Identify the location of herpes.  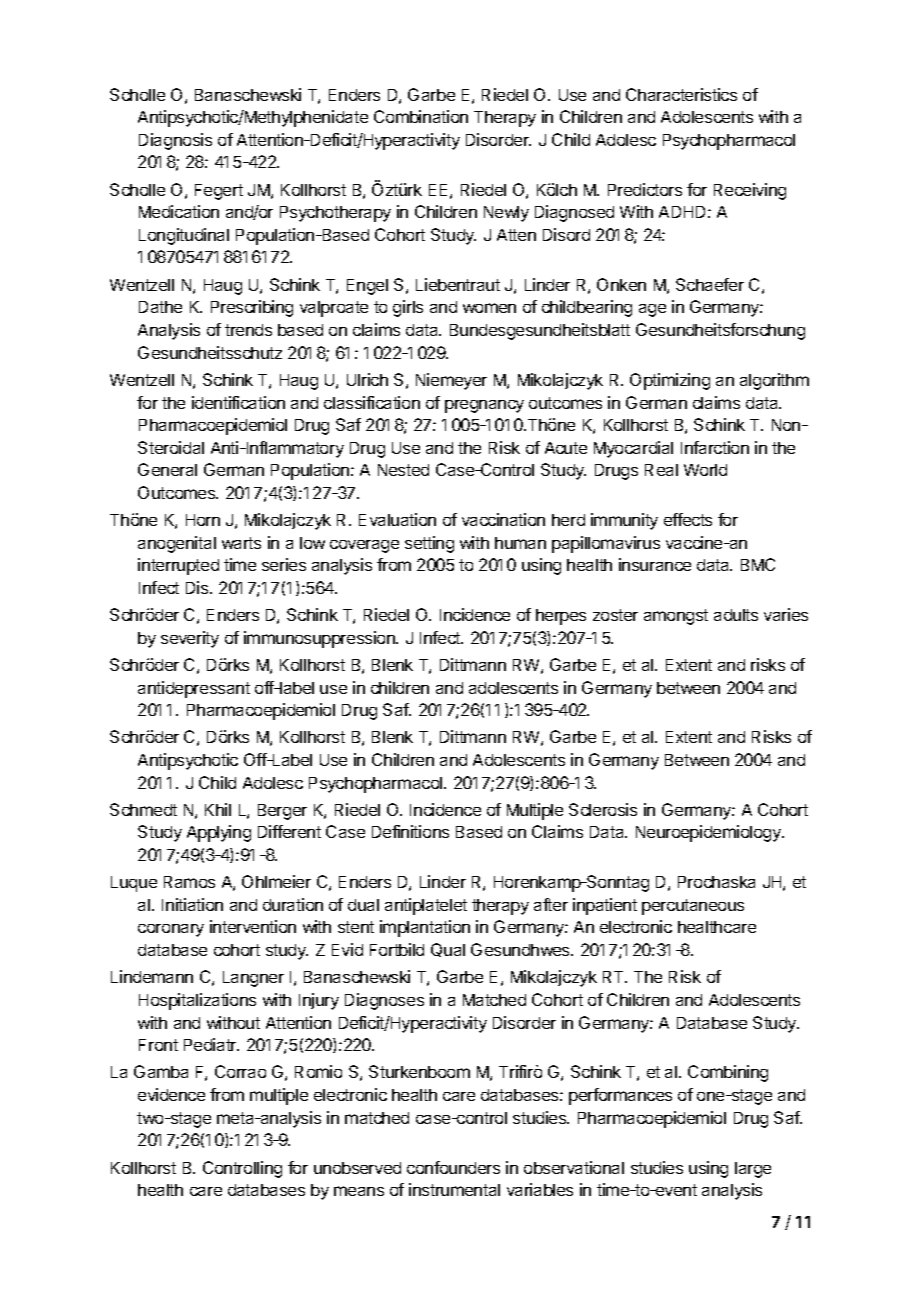
(561, 617).
